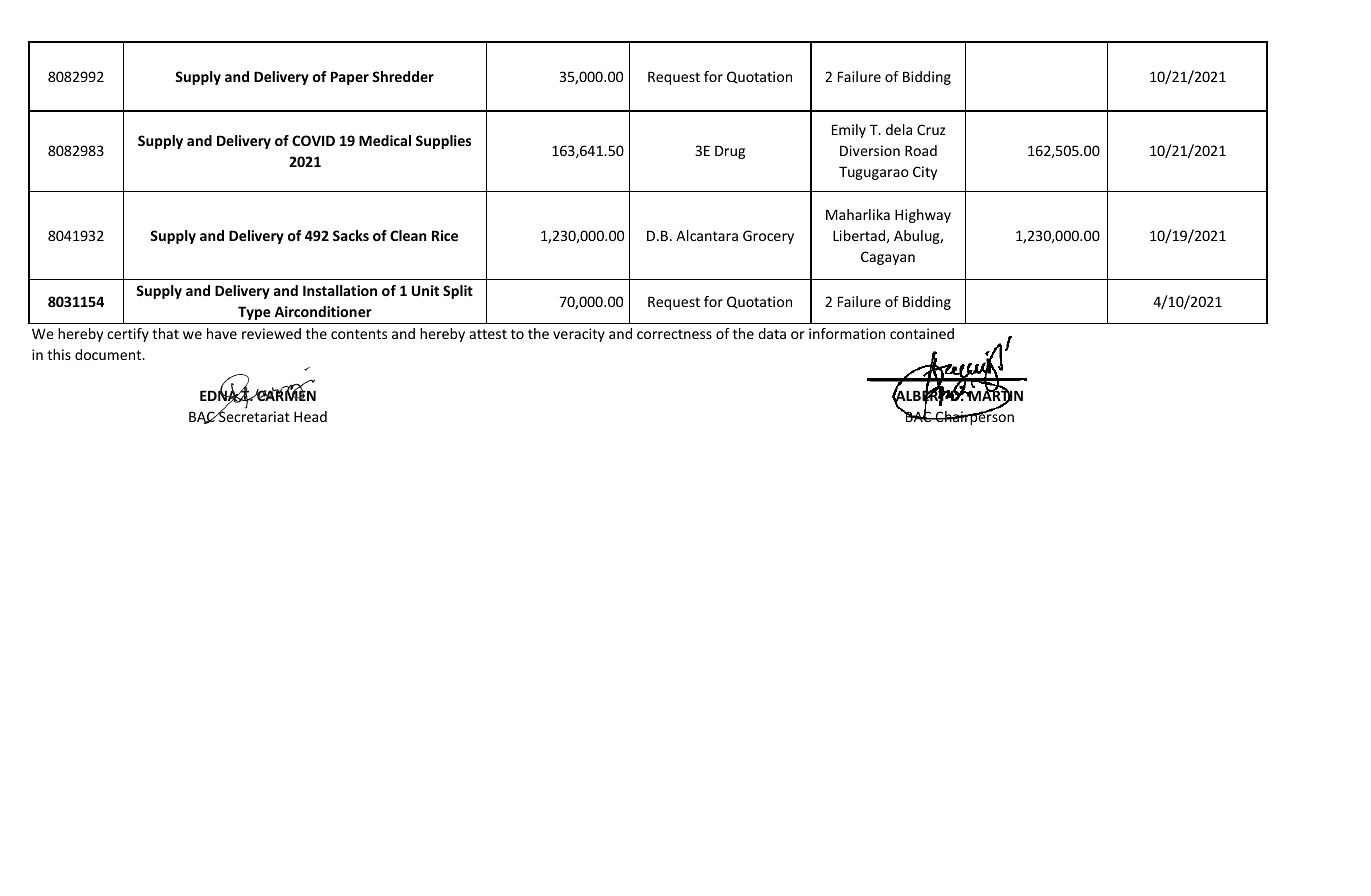  What do you see at coordinates (350, 78) in the screenshot?
I see `Paper` at bounding box center [350, 78].
